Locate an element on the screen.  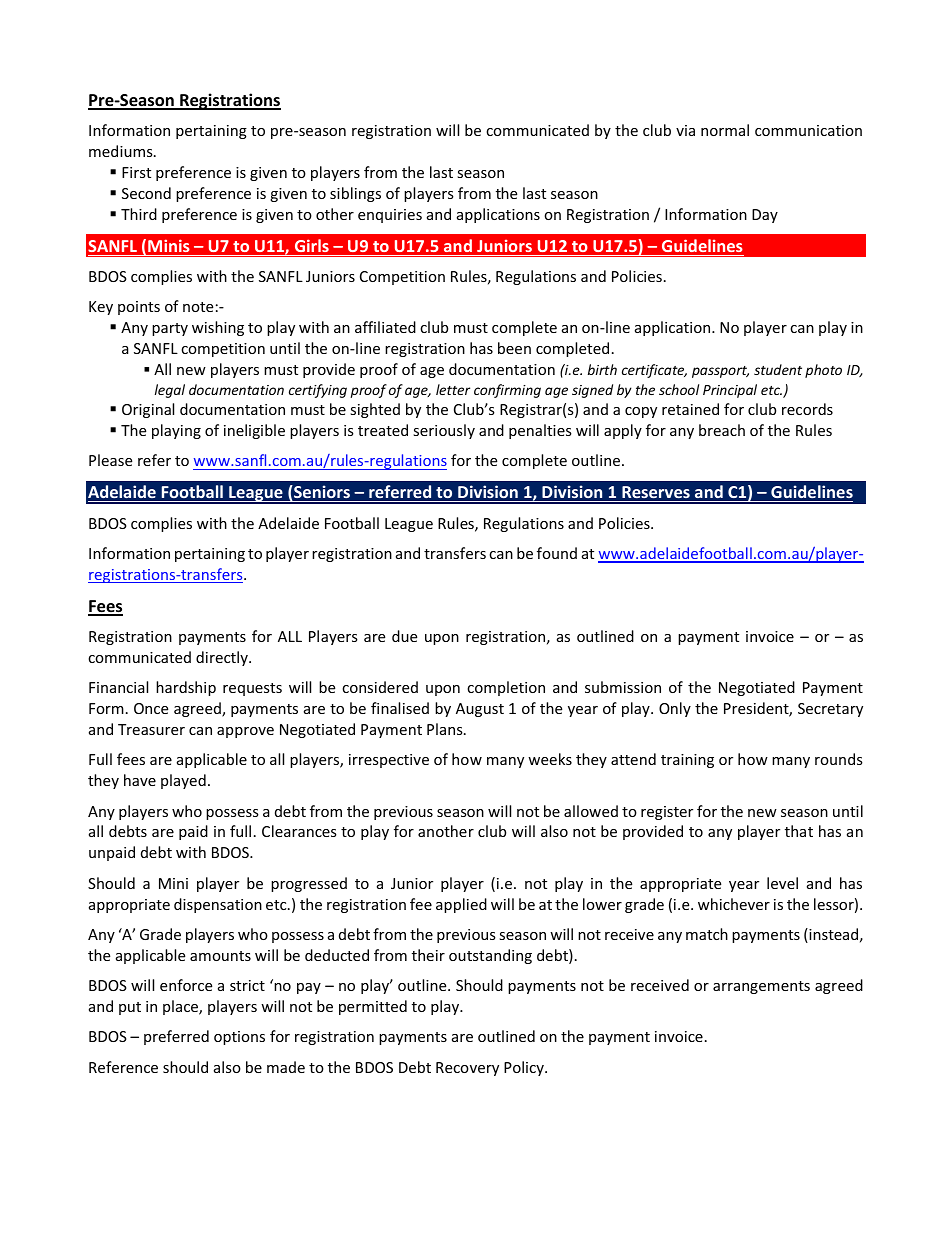
Treasurer is located at coordinates (151, 729).
